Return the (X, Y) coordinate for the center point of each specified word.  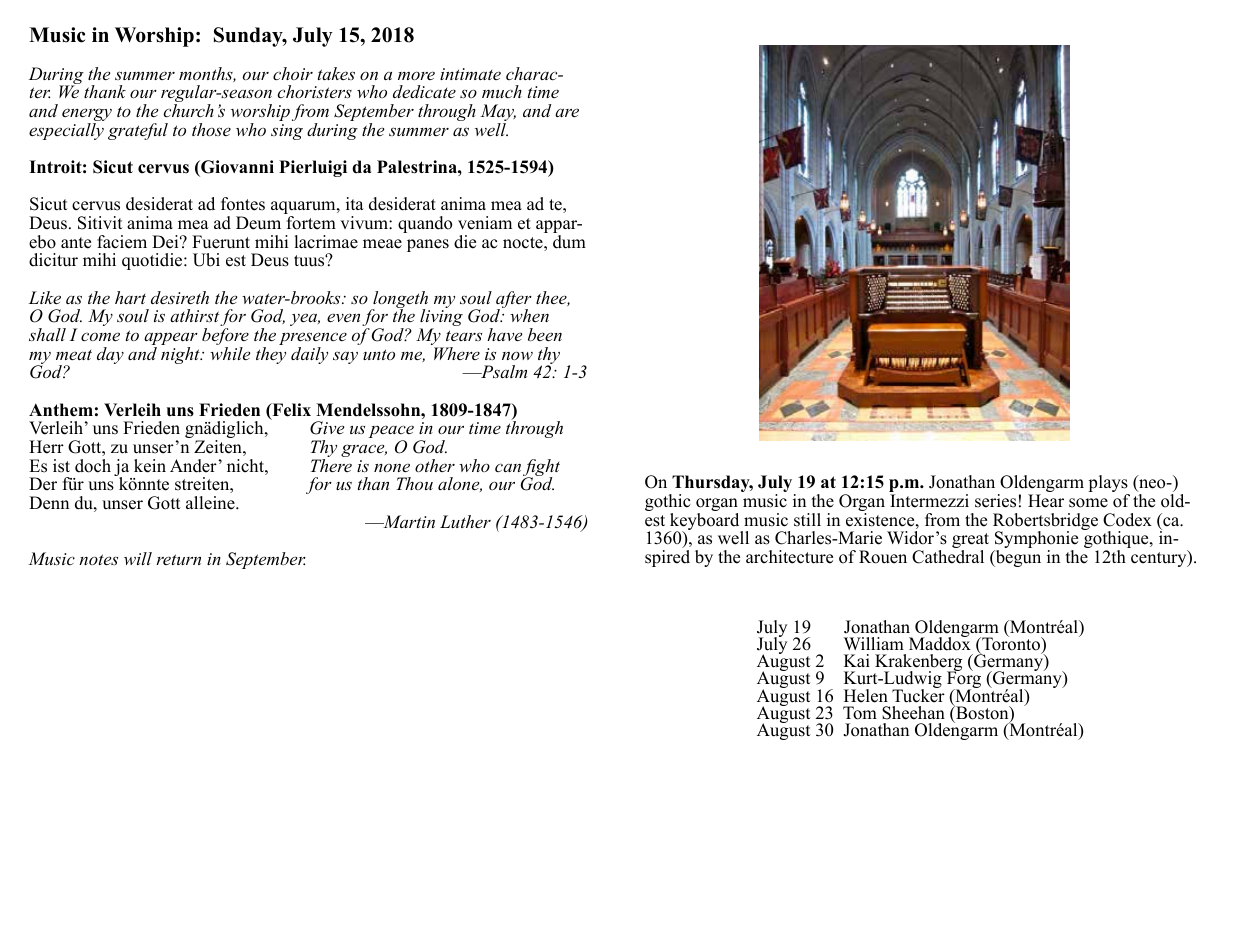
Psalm (503, 371)
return (178, 559)
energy (87, 116)
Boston (982, 713)
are (567, 112)
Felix (290, 411)
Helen (866, 696)
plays (1109, 485)
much (502, 91)
